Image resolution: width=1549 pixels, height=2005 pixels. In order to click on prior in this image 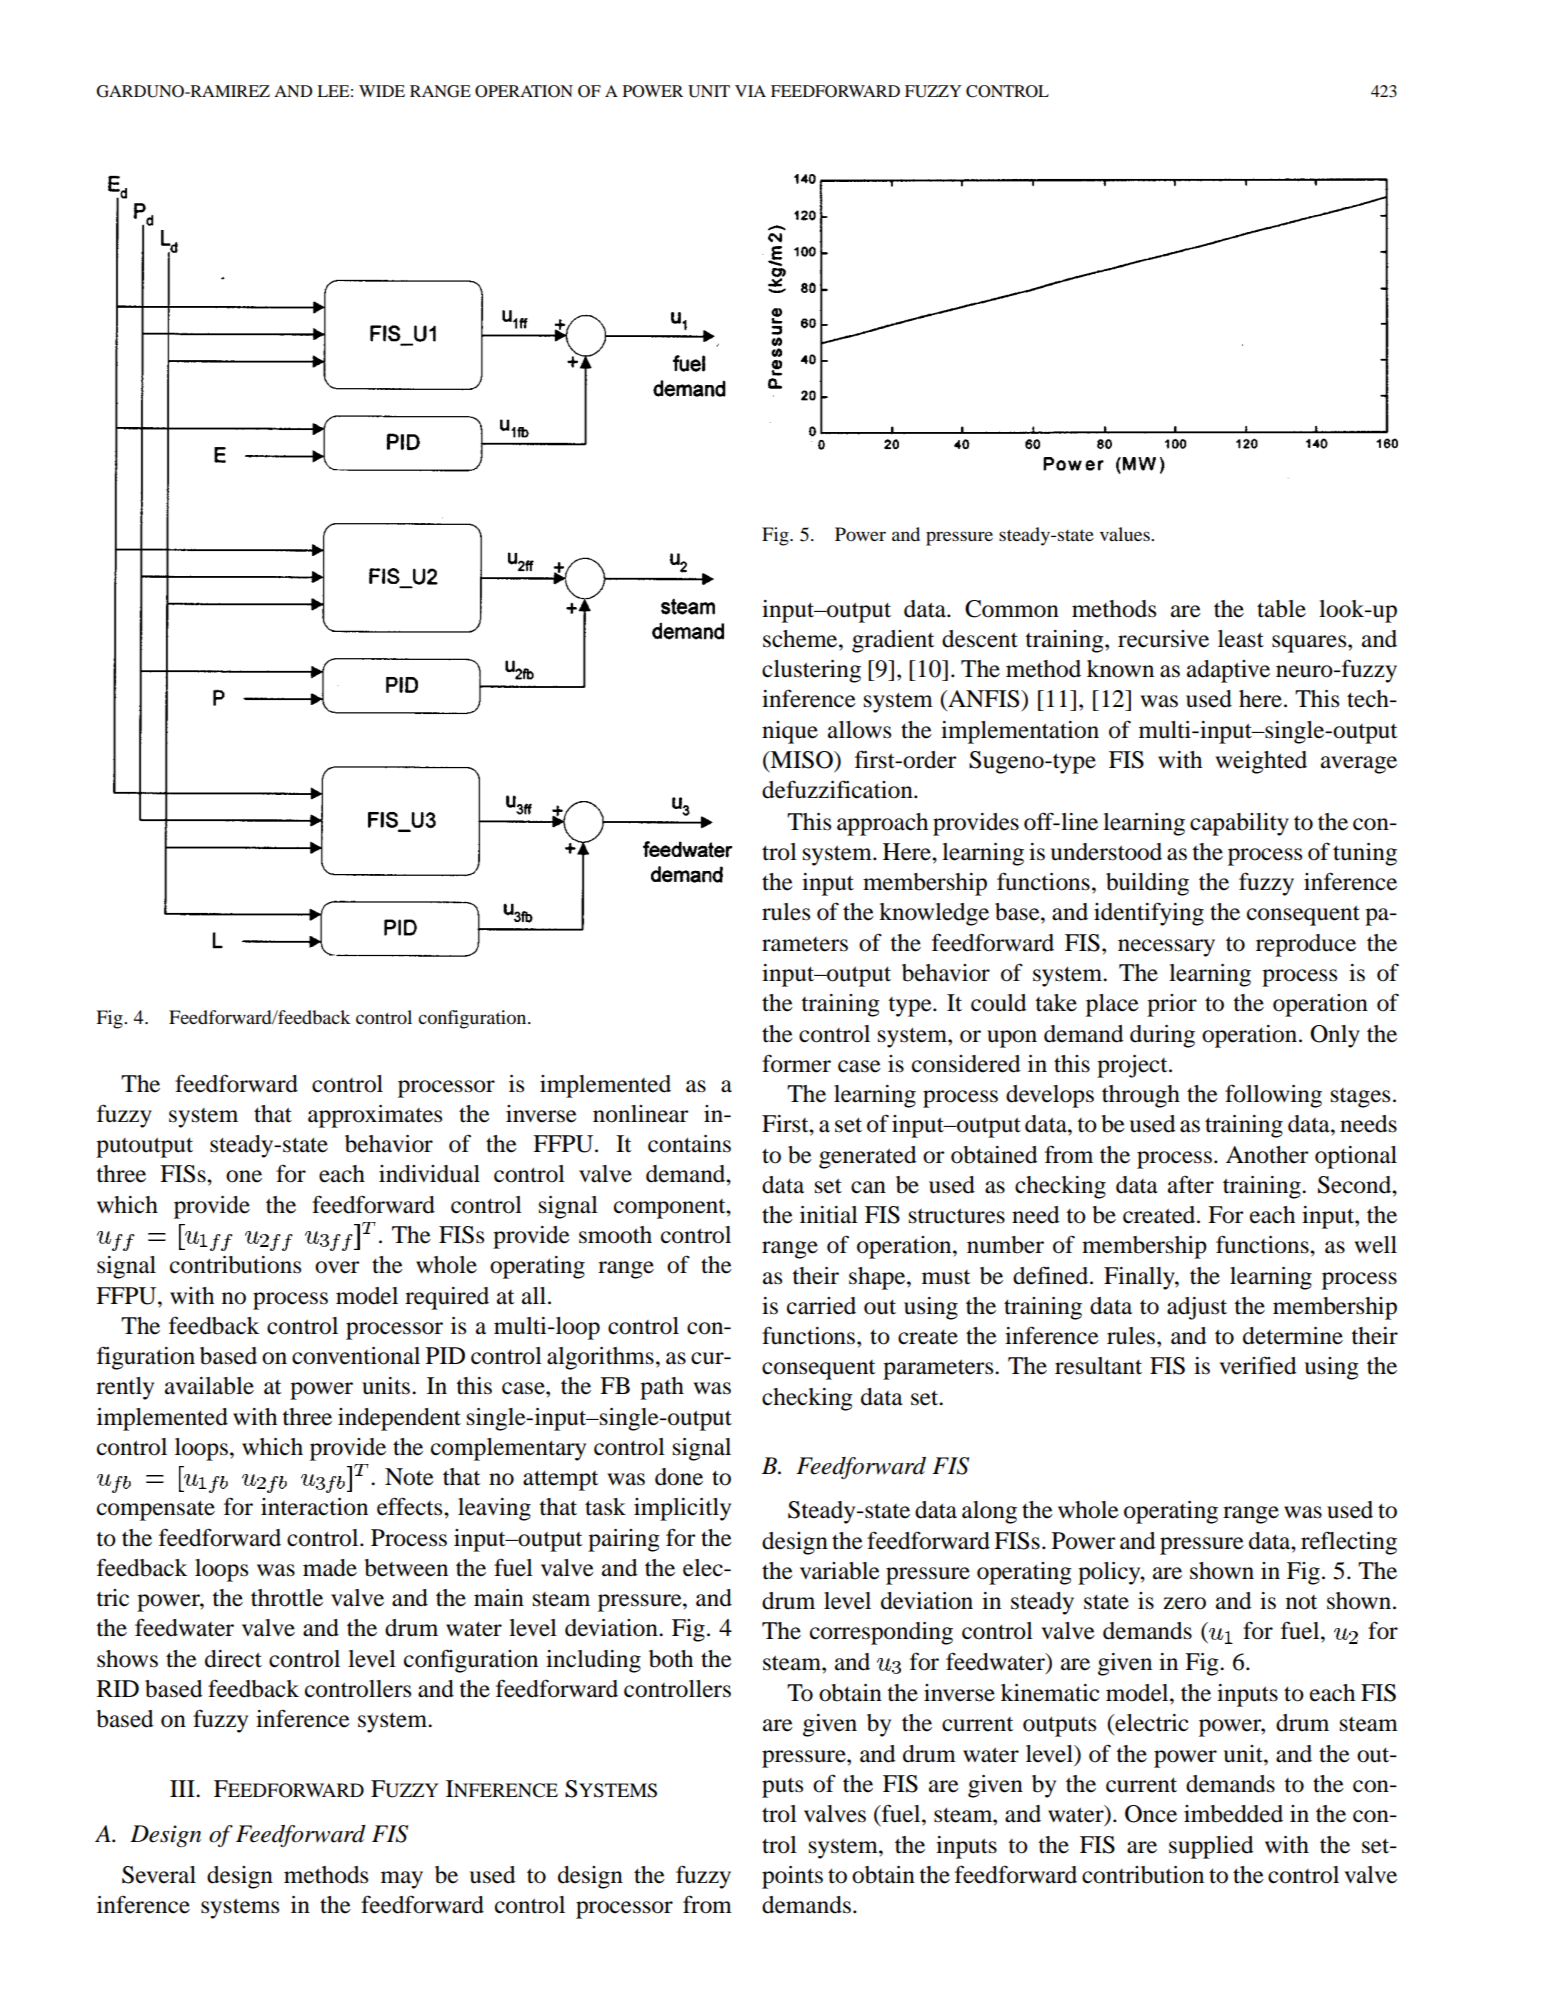, I will do `click(1172, 1005)`.
